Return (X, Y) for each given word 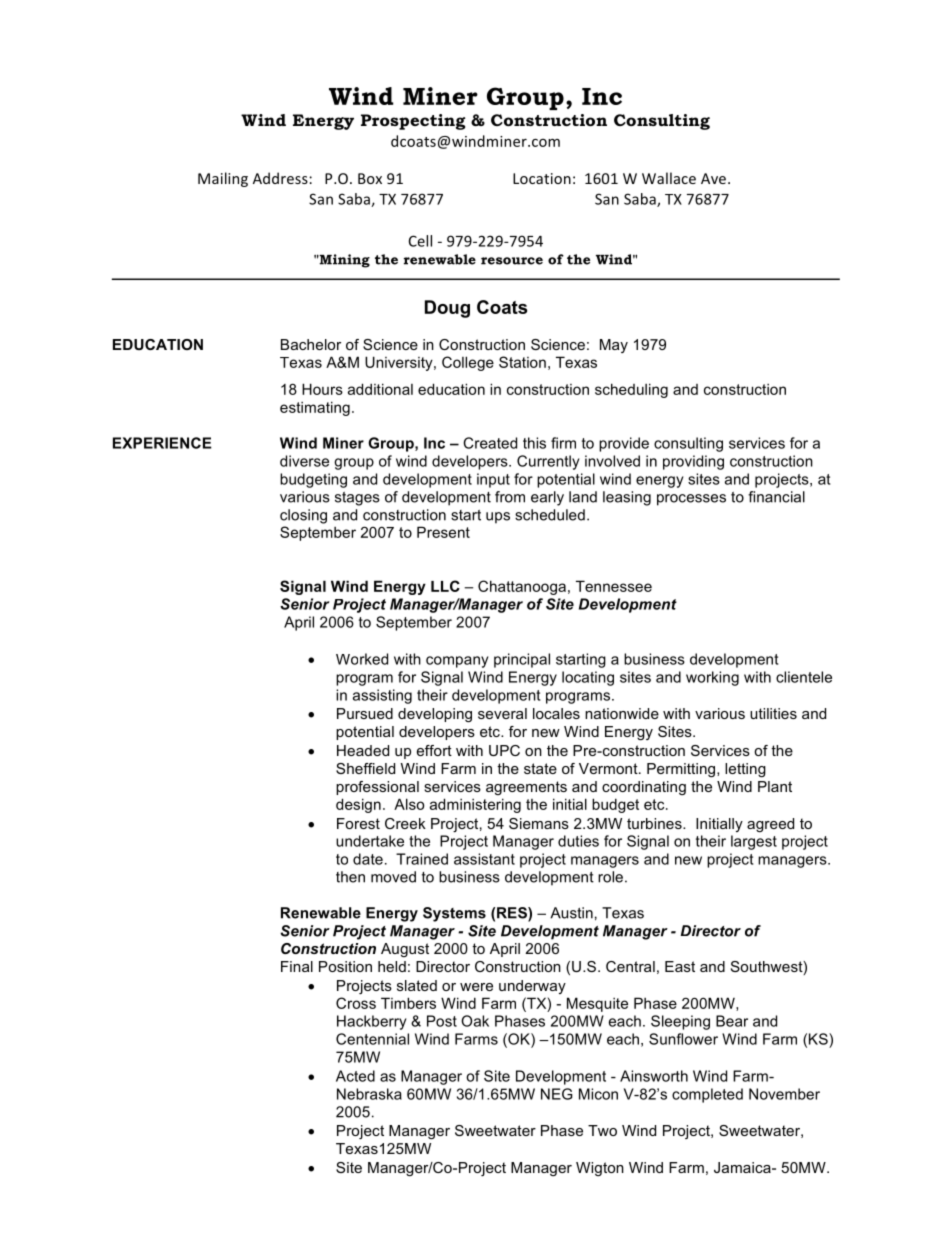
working (712, 678)
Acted (355, 1076)
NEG (557, 1094)
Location (542, 178)
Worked (362, 659)
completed (707, 1095)
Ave (713, 178)
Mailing (223, 179)
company (457, 662)
